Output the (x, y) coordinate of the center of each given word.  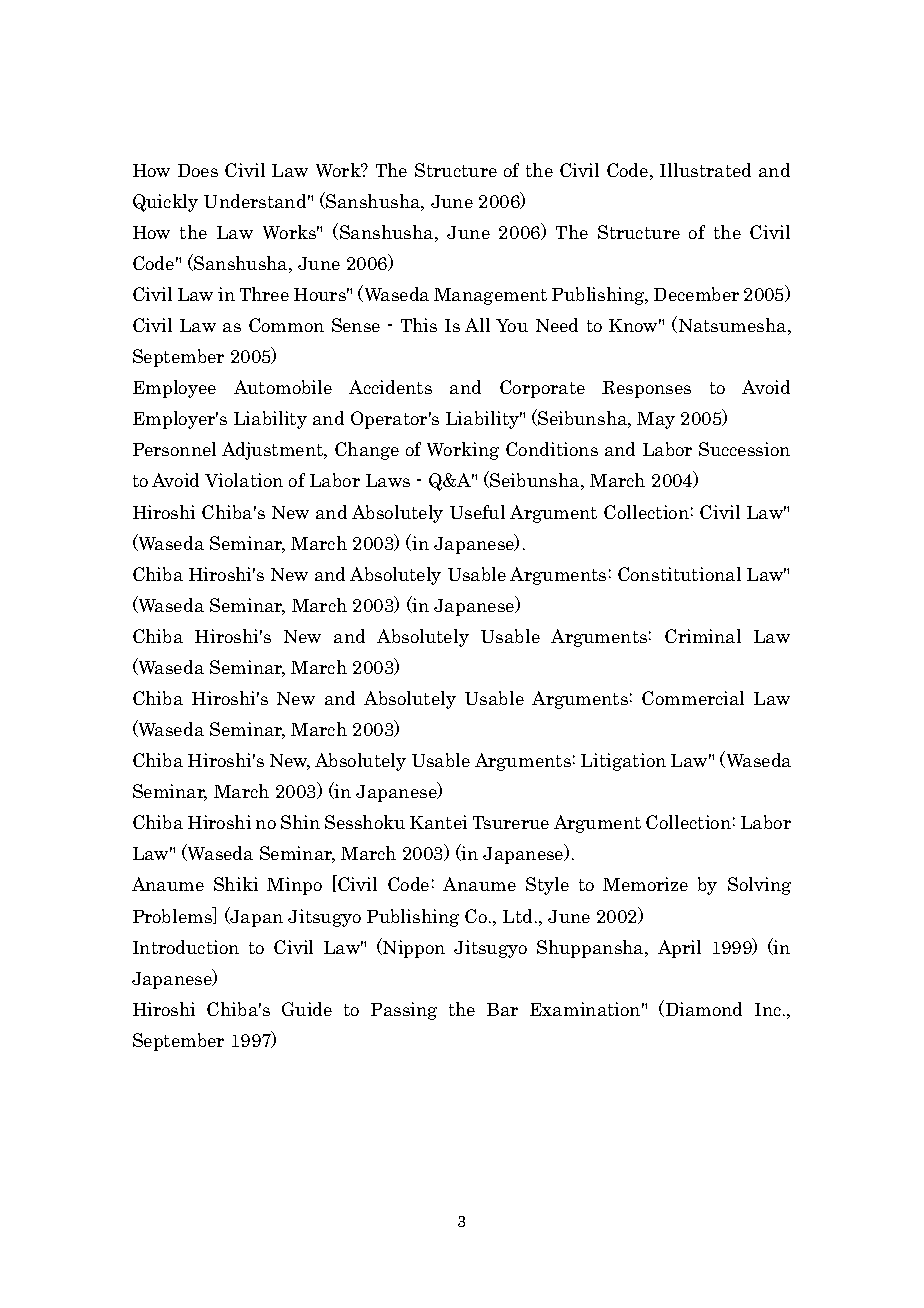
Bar (502, 1009)
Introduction (186, 947)
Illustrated (705, 170)
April (679, 949)
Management (490, 296)
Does (198, 170)
